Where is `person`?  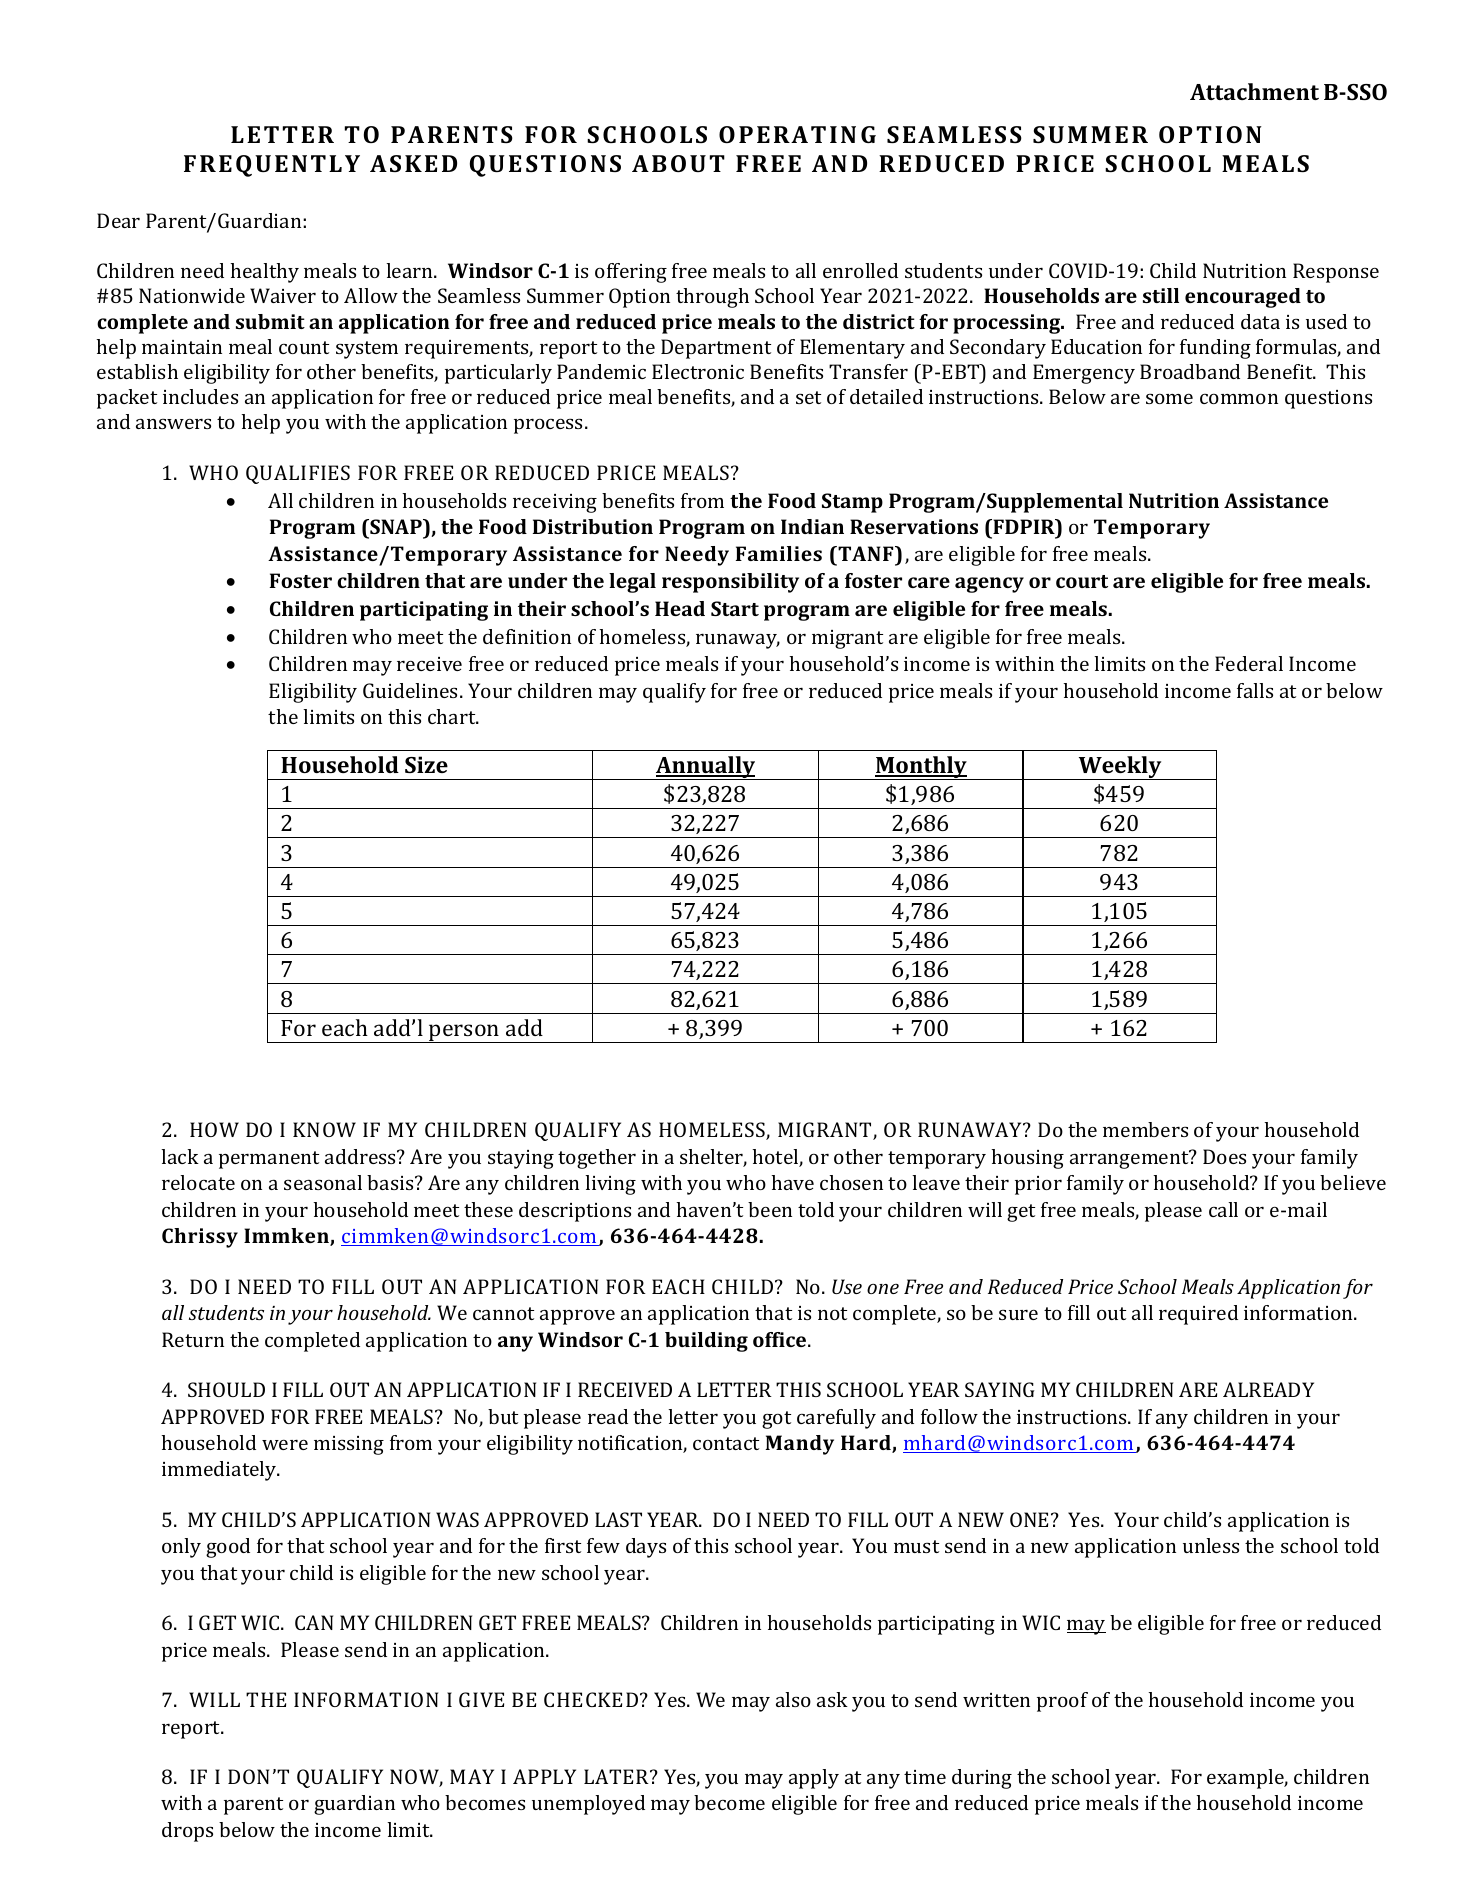 person is located at coordinates (464, 1033).
